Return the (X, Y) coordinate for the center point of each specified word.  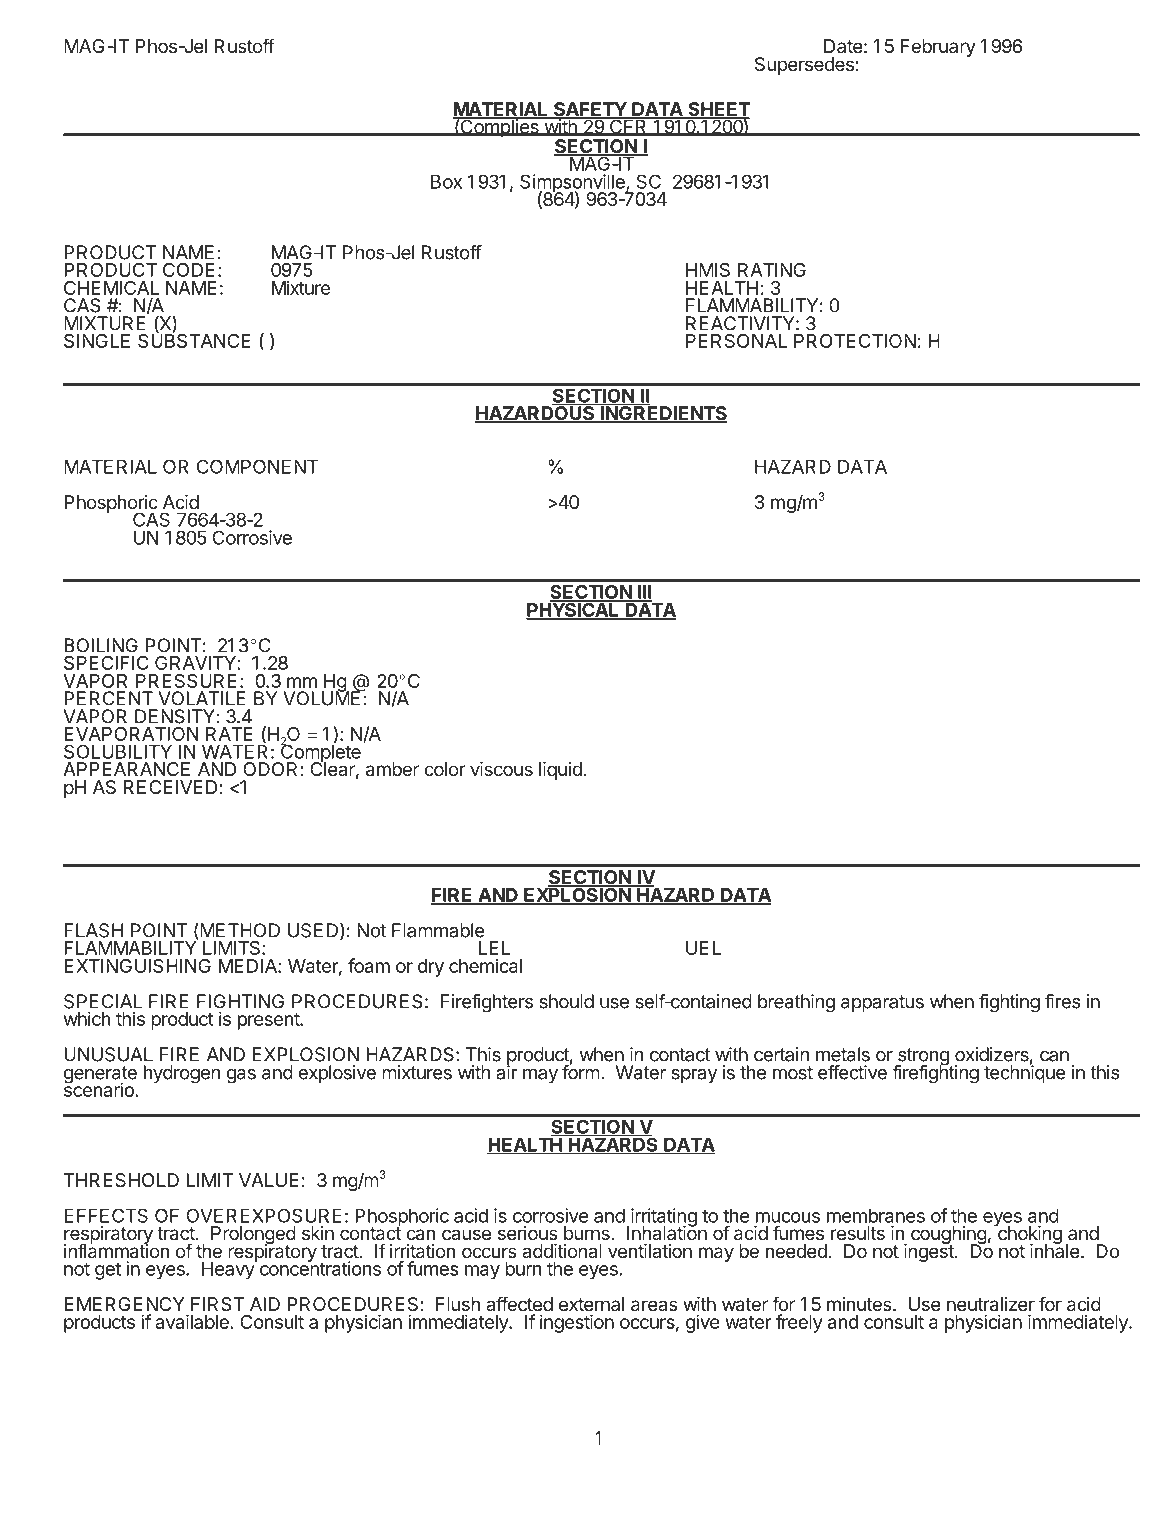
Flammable (438, 930)
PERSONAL (736, 341)
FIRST (217, 1304)
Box (446, 181)
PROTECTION (855, 341)
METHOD (239, 931)
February (938, 48)
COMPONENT (257, 467)
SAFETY (590, 110)
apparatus (882, 1003)
